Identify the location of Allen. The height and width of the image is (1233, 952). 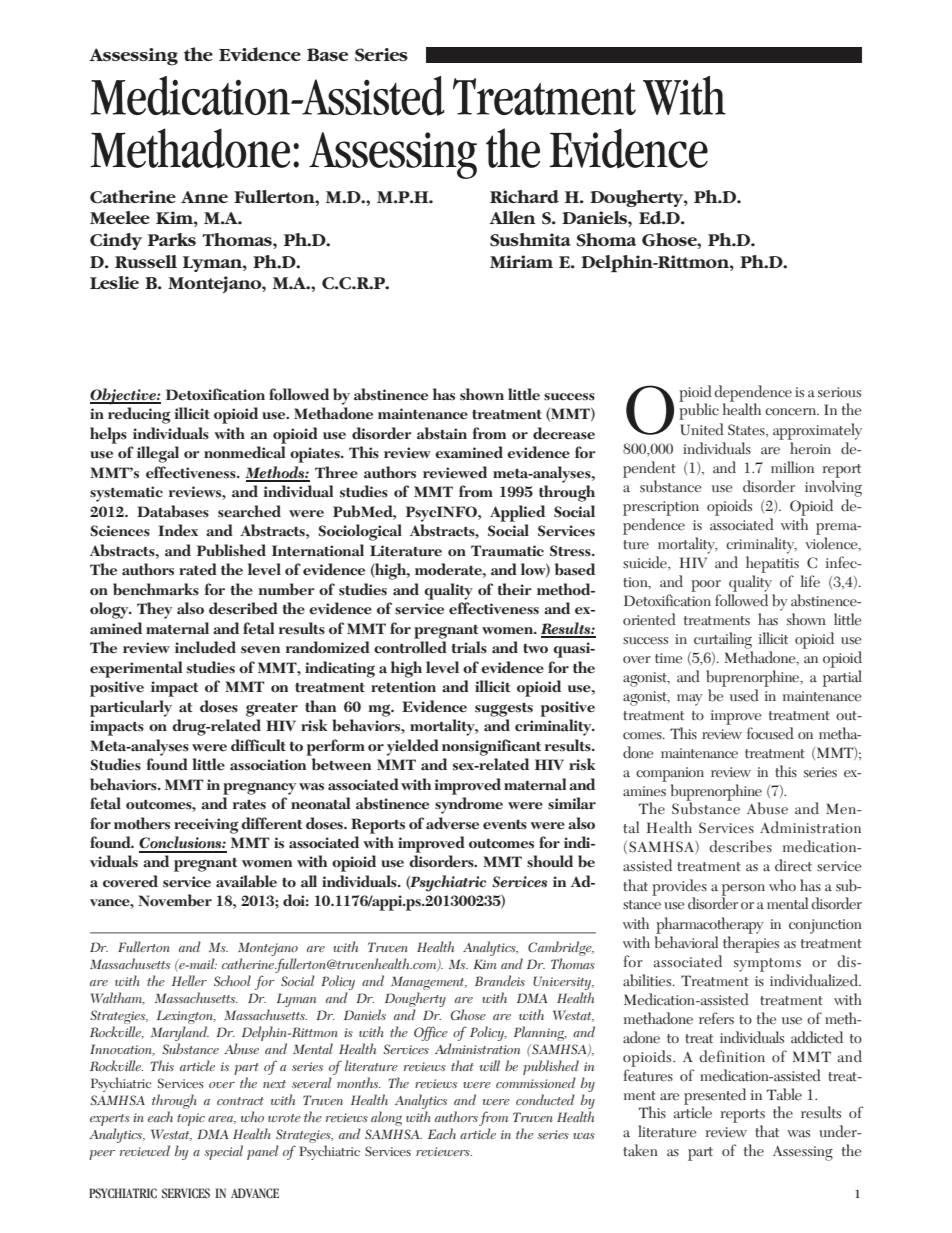
(512, 217).
